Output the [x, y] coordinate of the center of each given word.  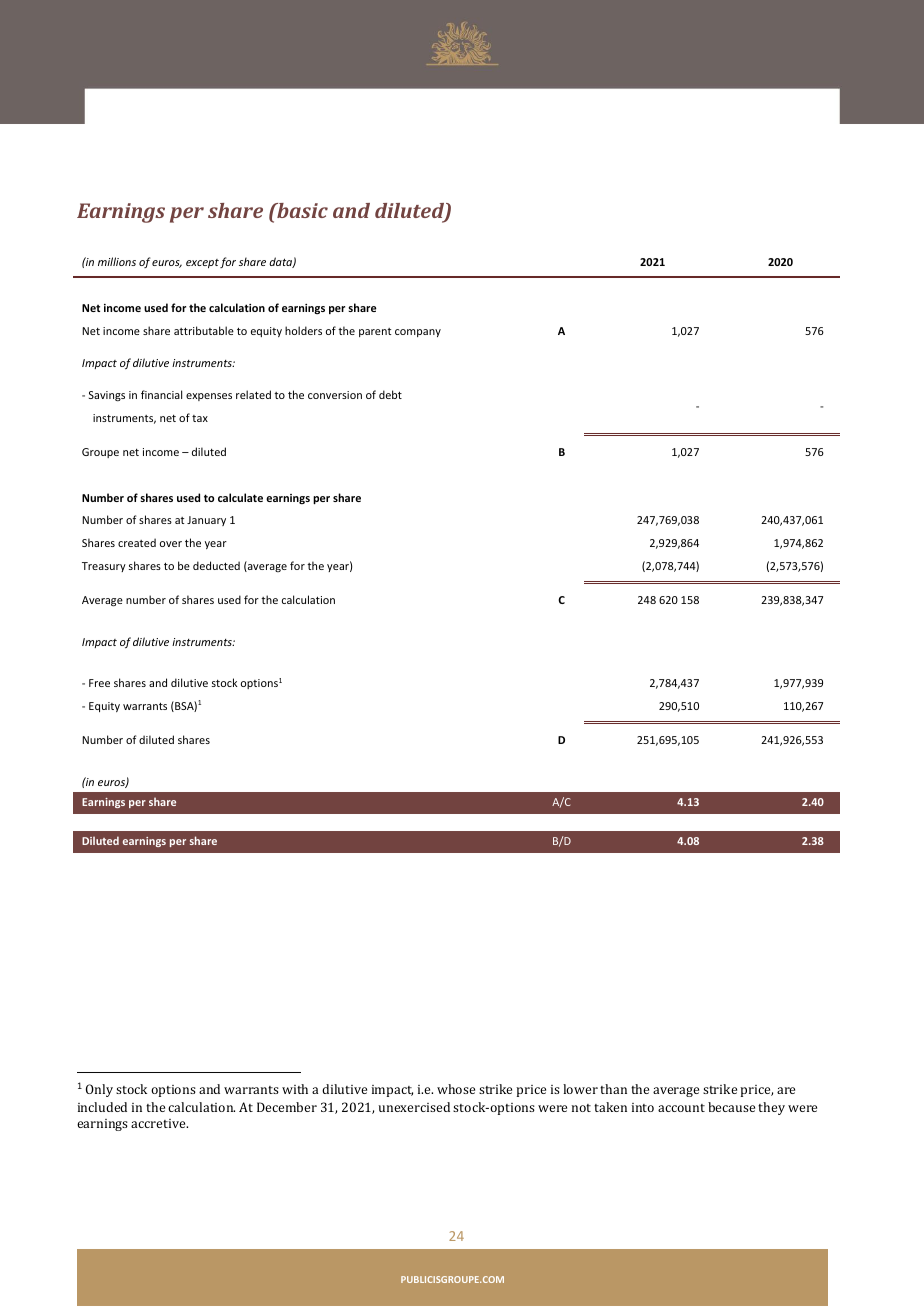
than [613, 1089]
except [202, 263]
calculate [240, 497]
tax [200, 418]
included [102, 1107]
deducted [216, 565]
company [418, 333]
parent [375, 332]
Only [99, 1090]
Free [99, 683]
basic [301, 210]
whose [456, 1089]
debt [390, 394]
